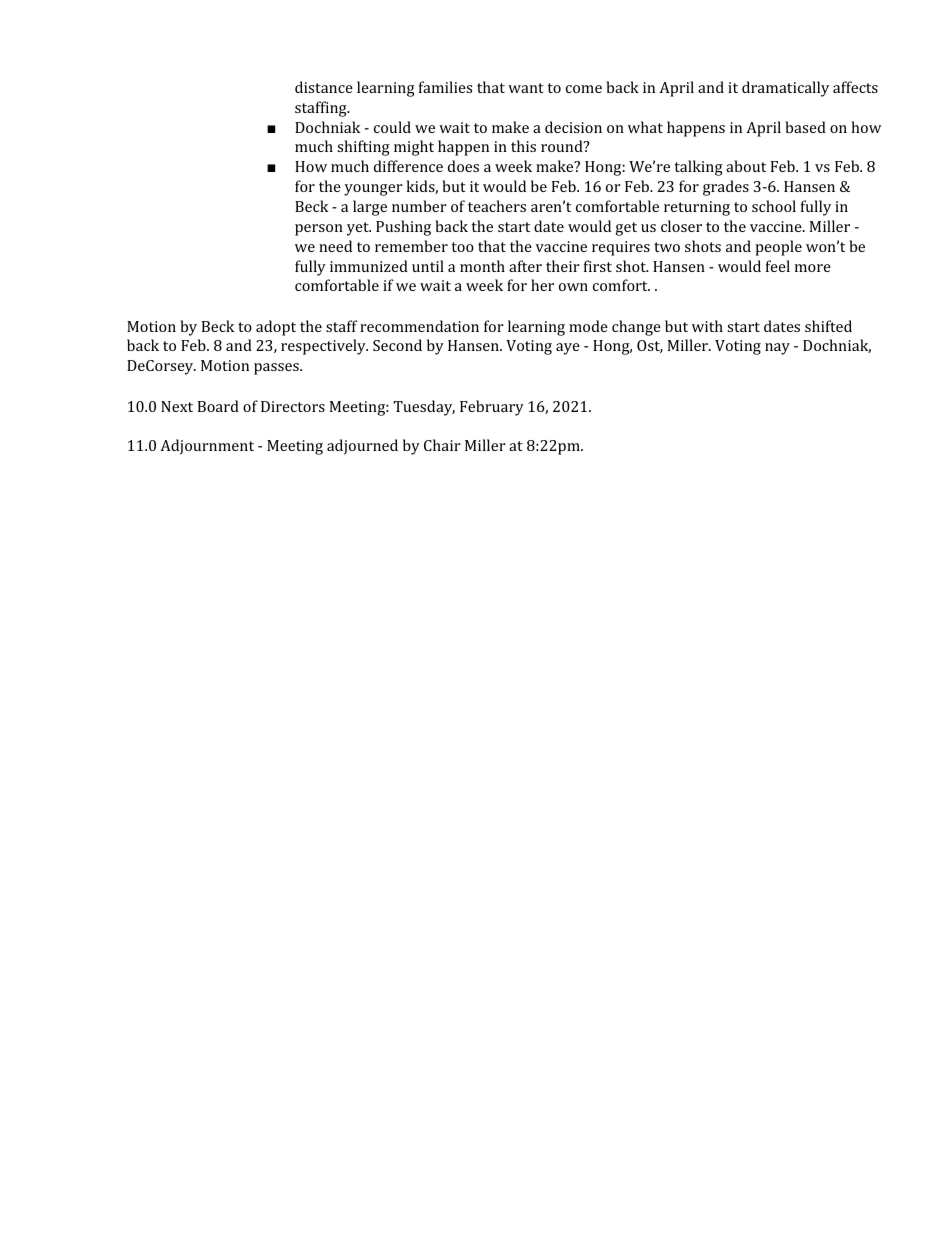 The width and height of the image is (952, 1233). Describe the element at coordinates (324, 87) in the image. I see `distance` at that location.
